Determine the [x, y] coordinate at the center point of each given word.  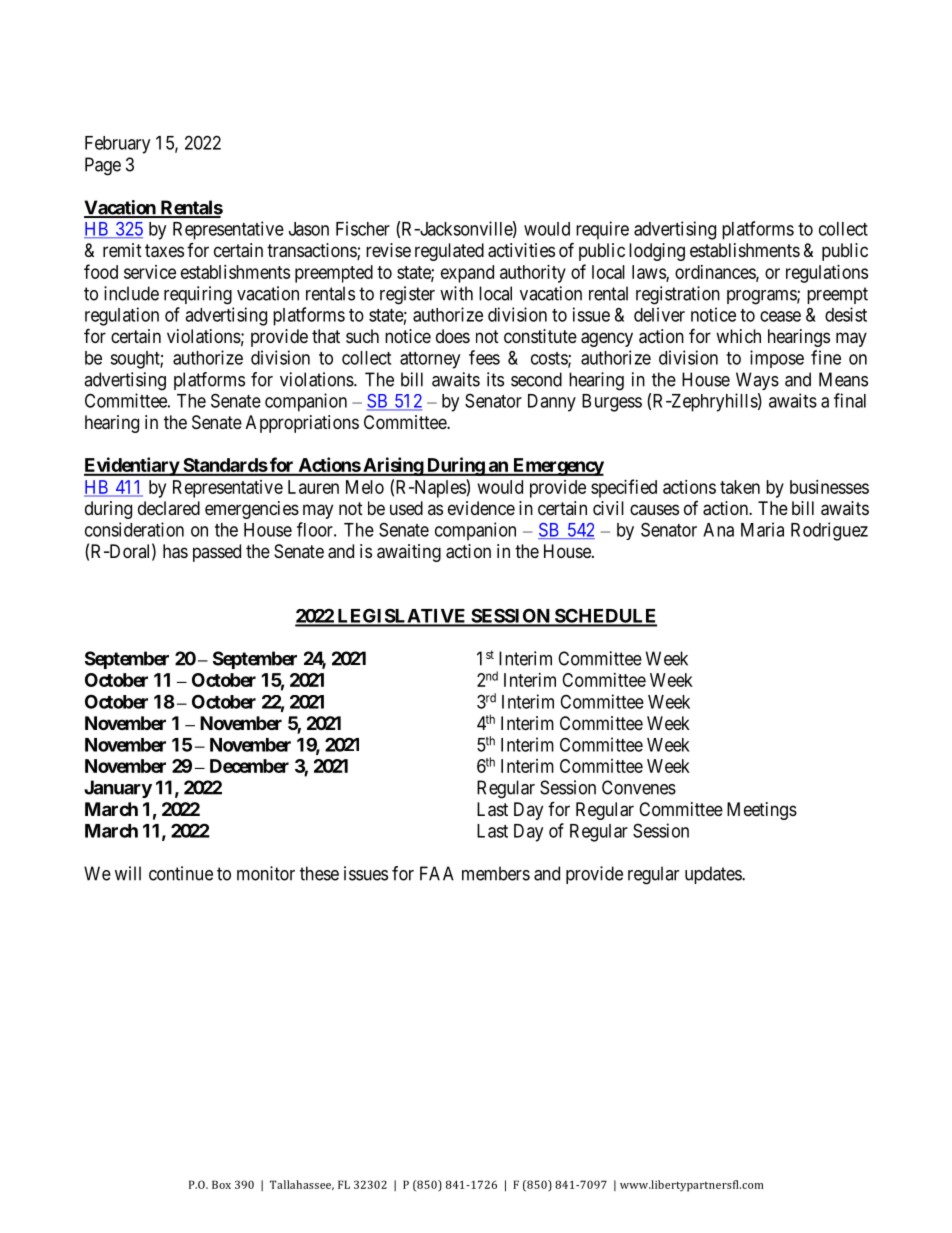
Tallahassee [302, 1185]
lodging [657, 252]
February [117, 145]
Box [221, 1184]
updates [714, 875]
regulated [449, 252]
